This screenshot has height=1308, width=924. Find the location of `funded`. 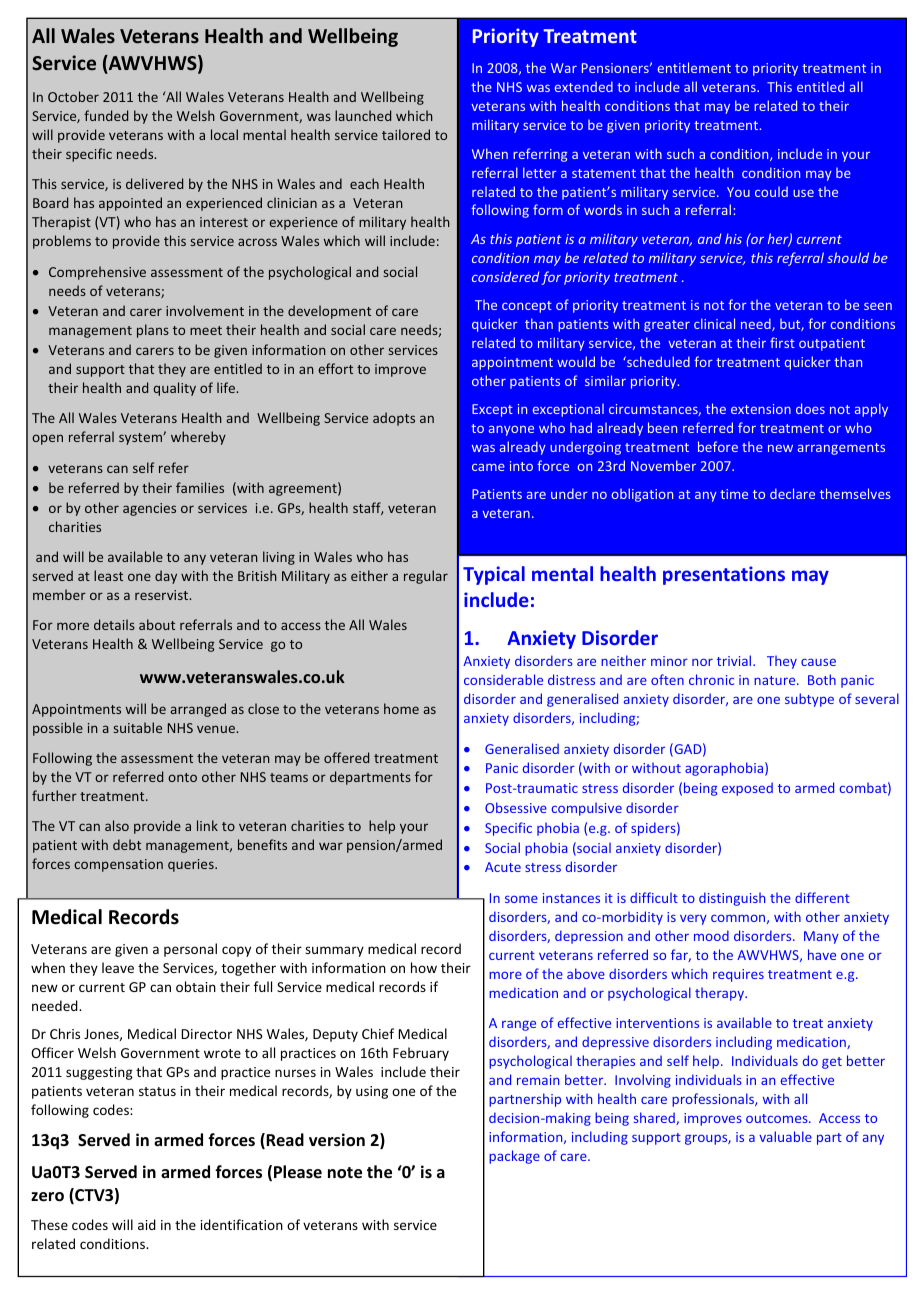

funded is located at coordinates (106, 115).
